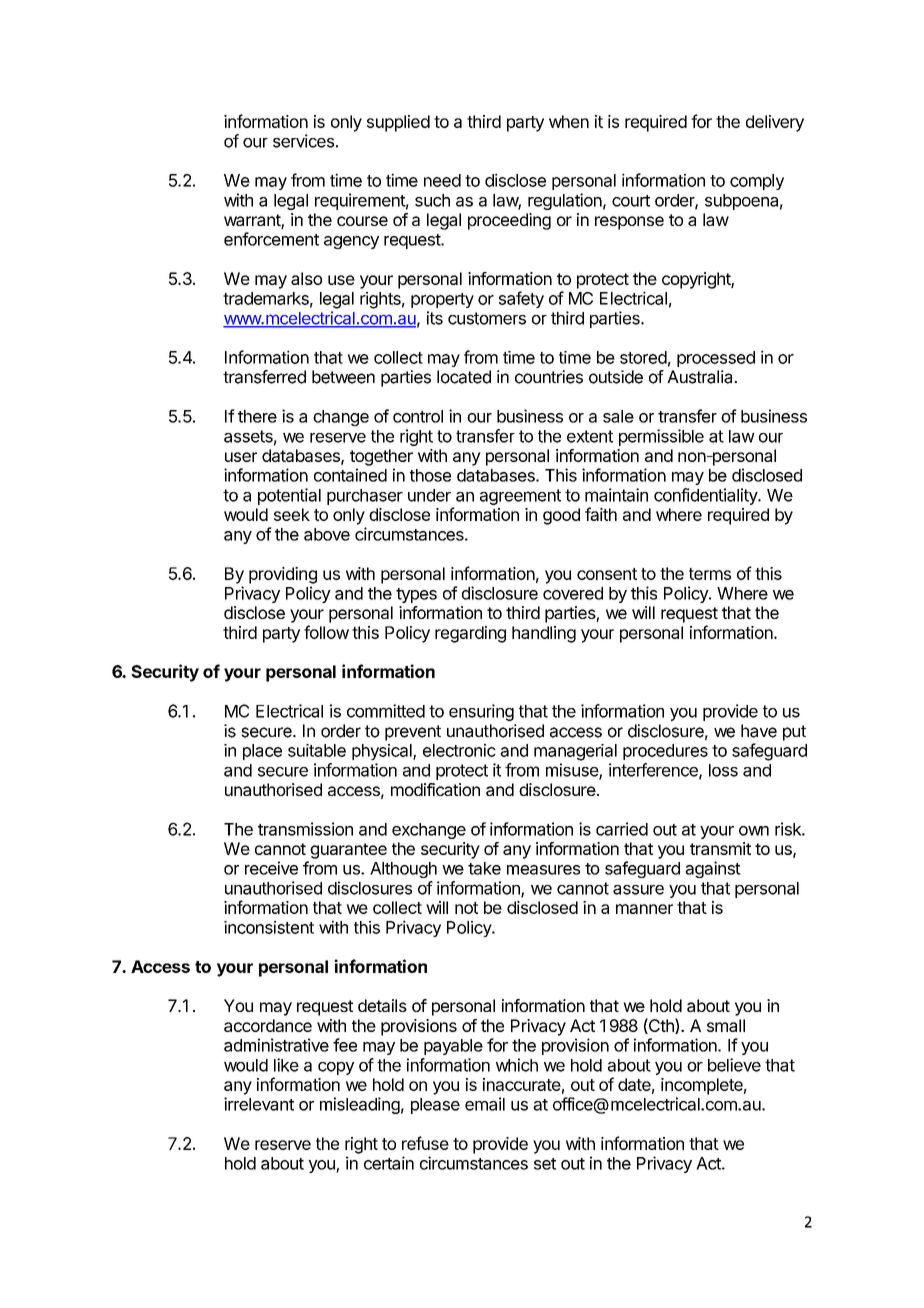 This document has width=924, height=1308. What do you see at coordinates (544, 634) in the document?
I see `handling` at bounding box center [544, 634].
